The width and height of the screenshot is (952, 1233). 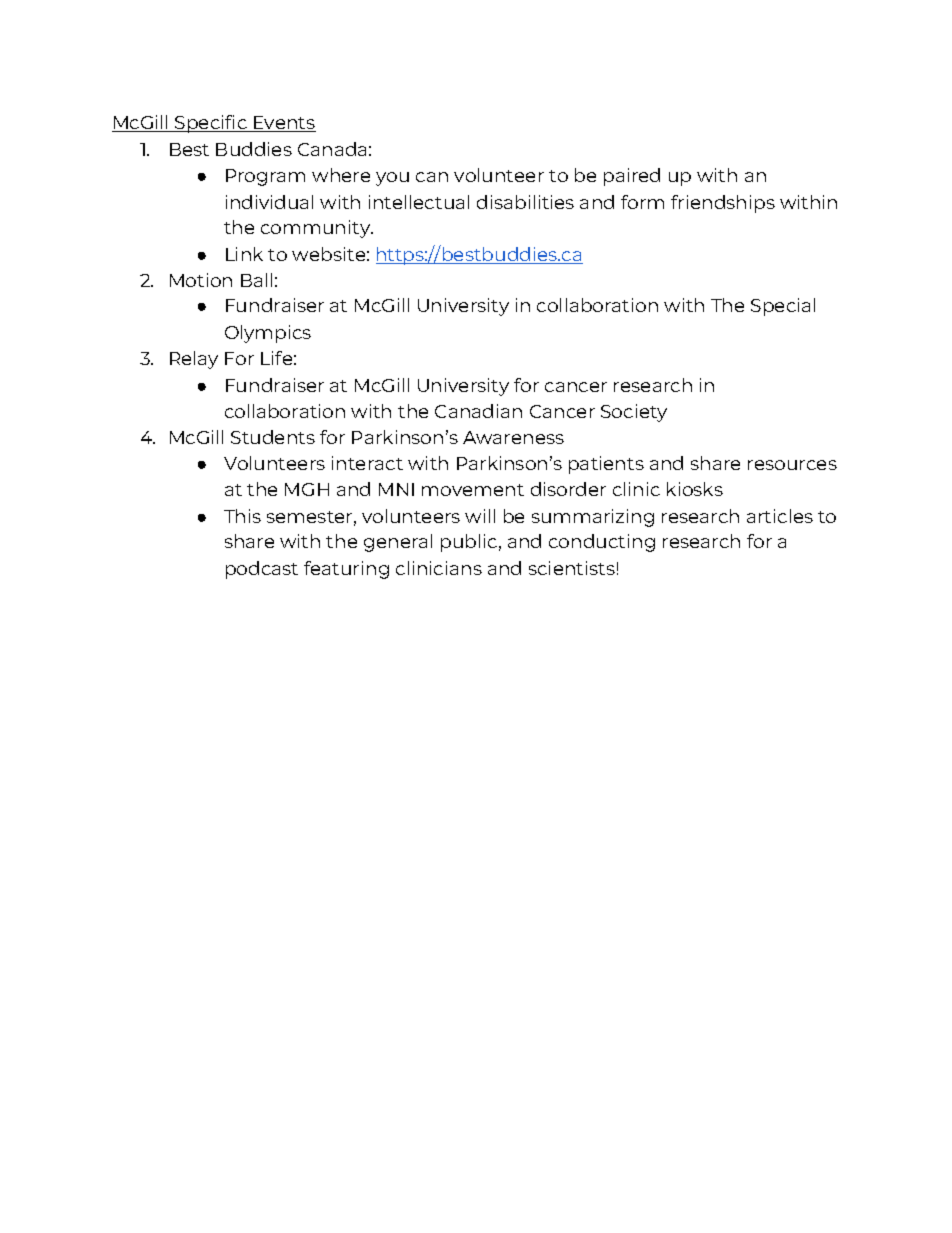 I want to click on disabilities, so click(x=525, y=202).
